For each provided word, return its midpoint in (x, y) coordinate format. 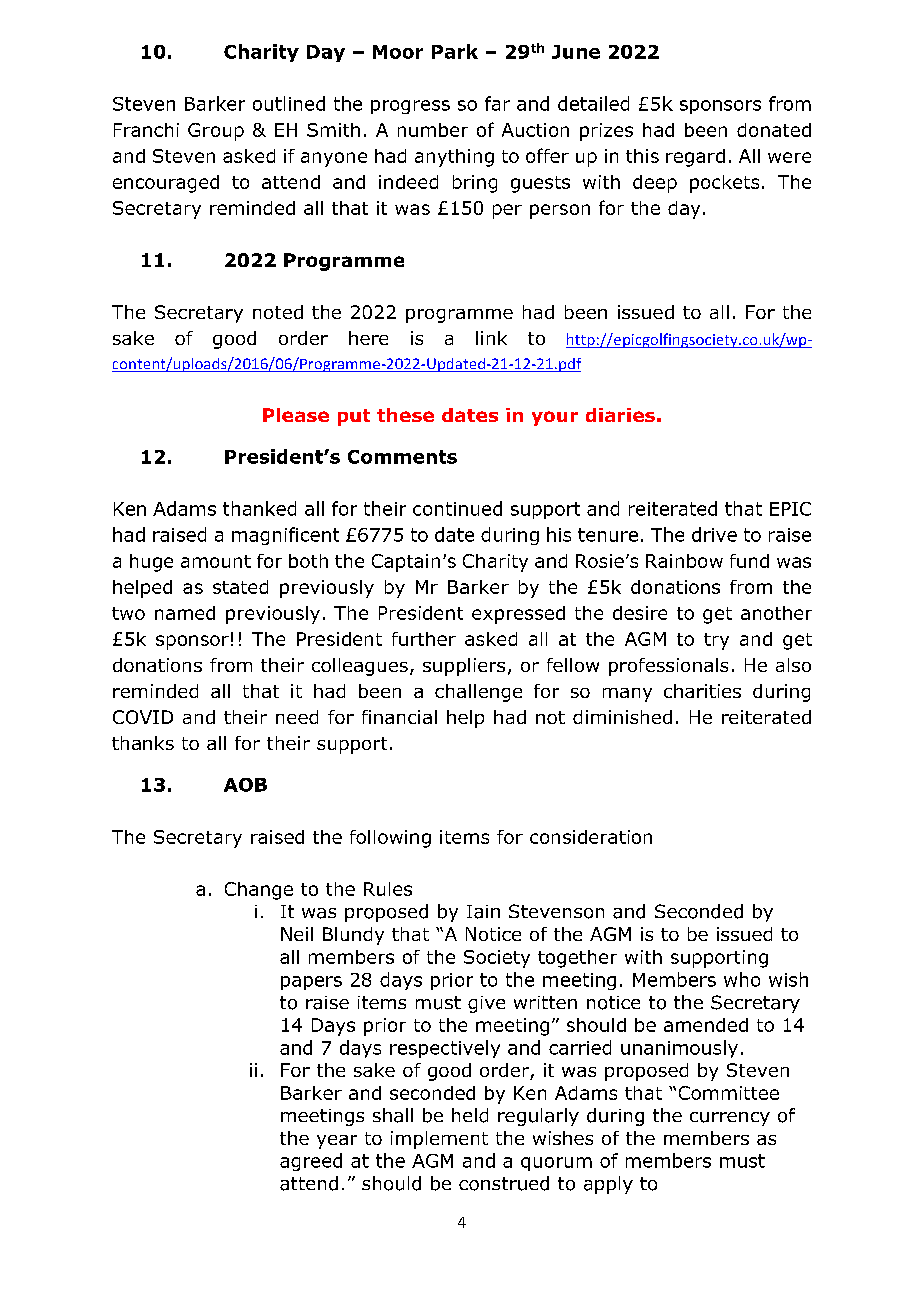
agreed (311, 1162)
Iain (483, 912)
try (716, 641)
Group (216, 132)
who (742, 979)
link (491, 338)
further (424, 639)
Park (455, 51)
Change (259, 891)
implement (439, 1140)
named (185, 613)
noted (278, 312)
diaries (620, 415)
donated (774, 130)
